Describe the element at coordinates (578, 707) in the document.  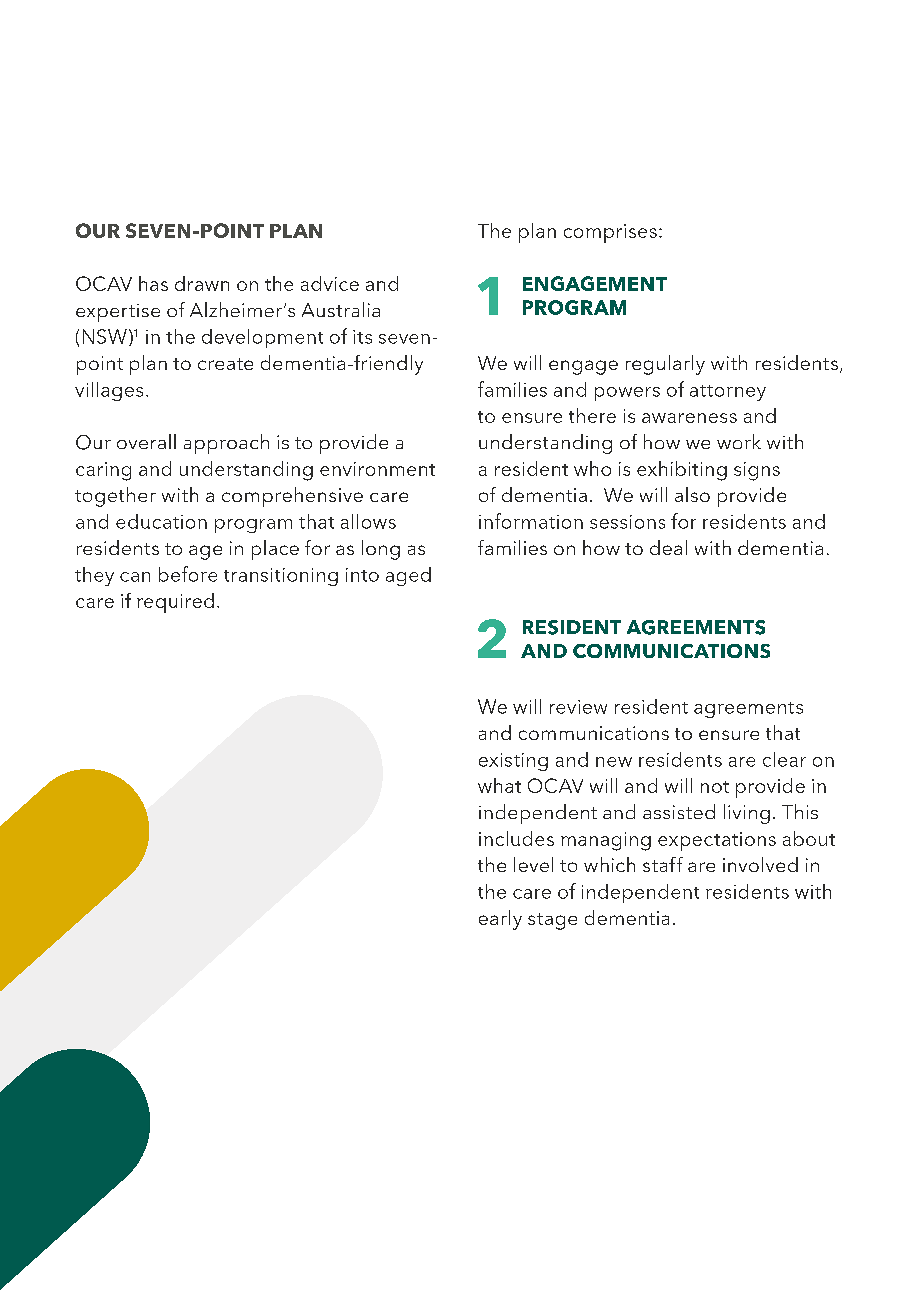
I see `review` at that location.
